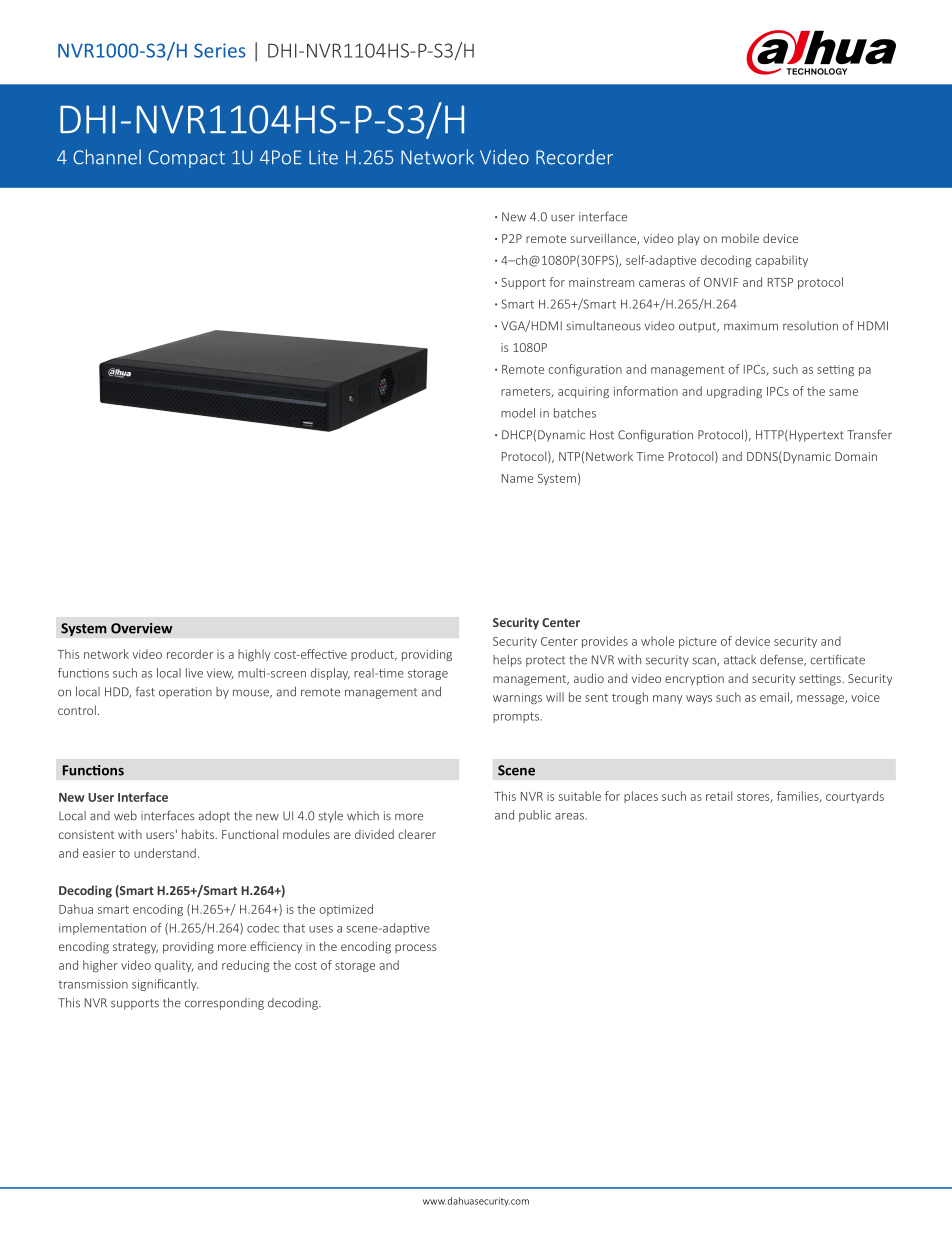  Describe the element at coordinates (740, 238) in the page. I see `mobile` at that location.
